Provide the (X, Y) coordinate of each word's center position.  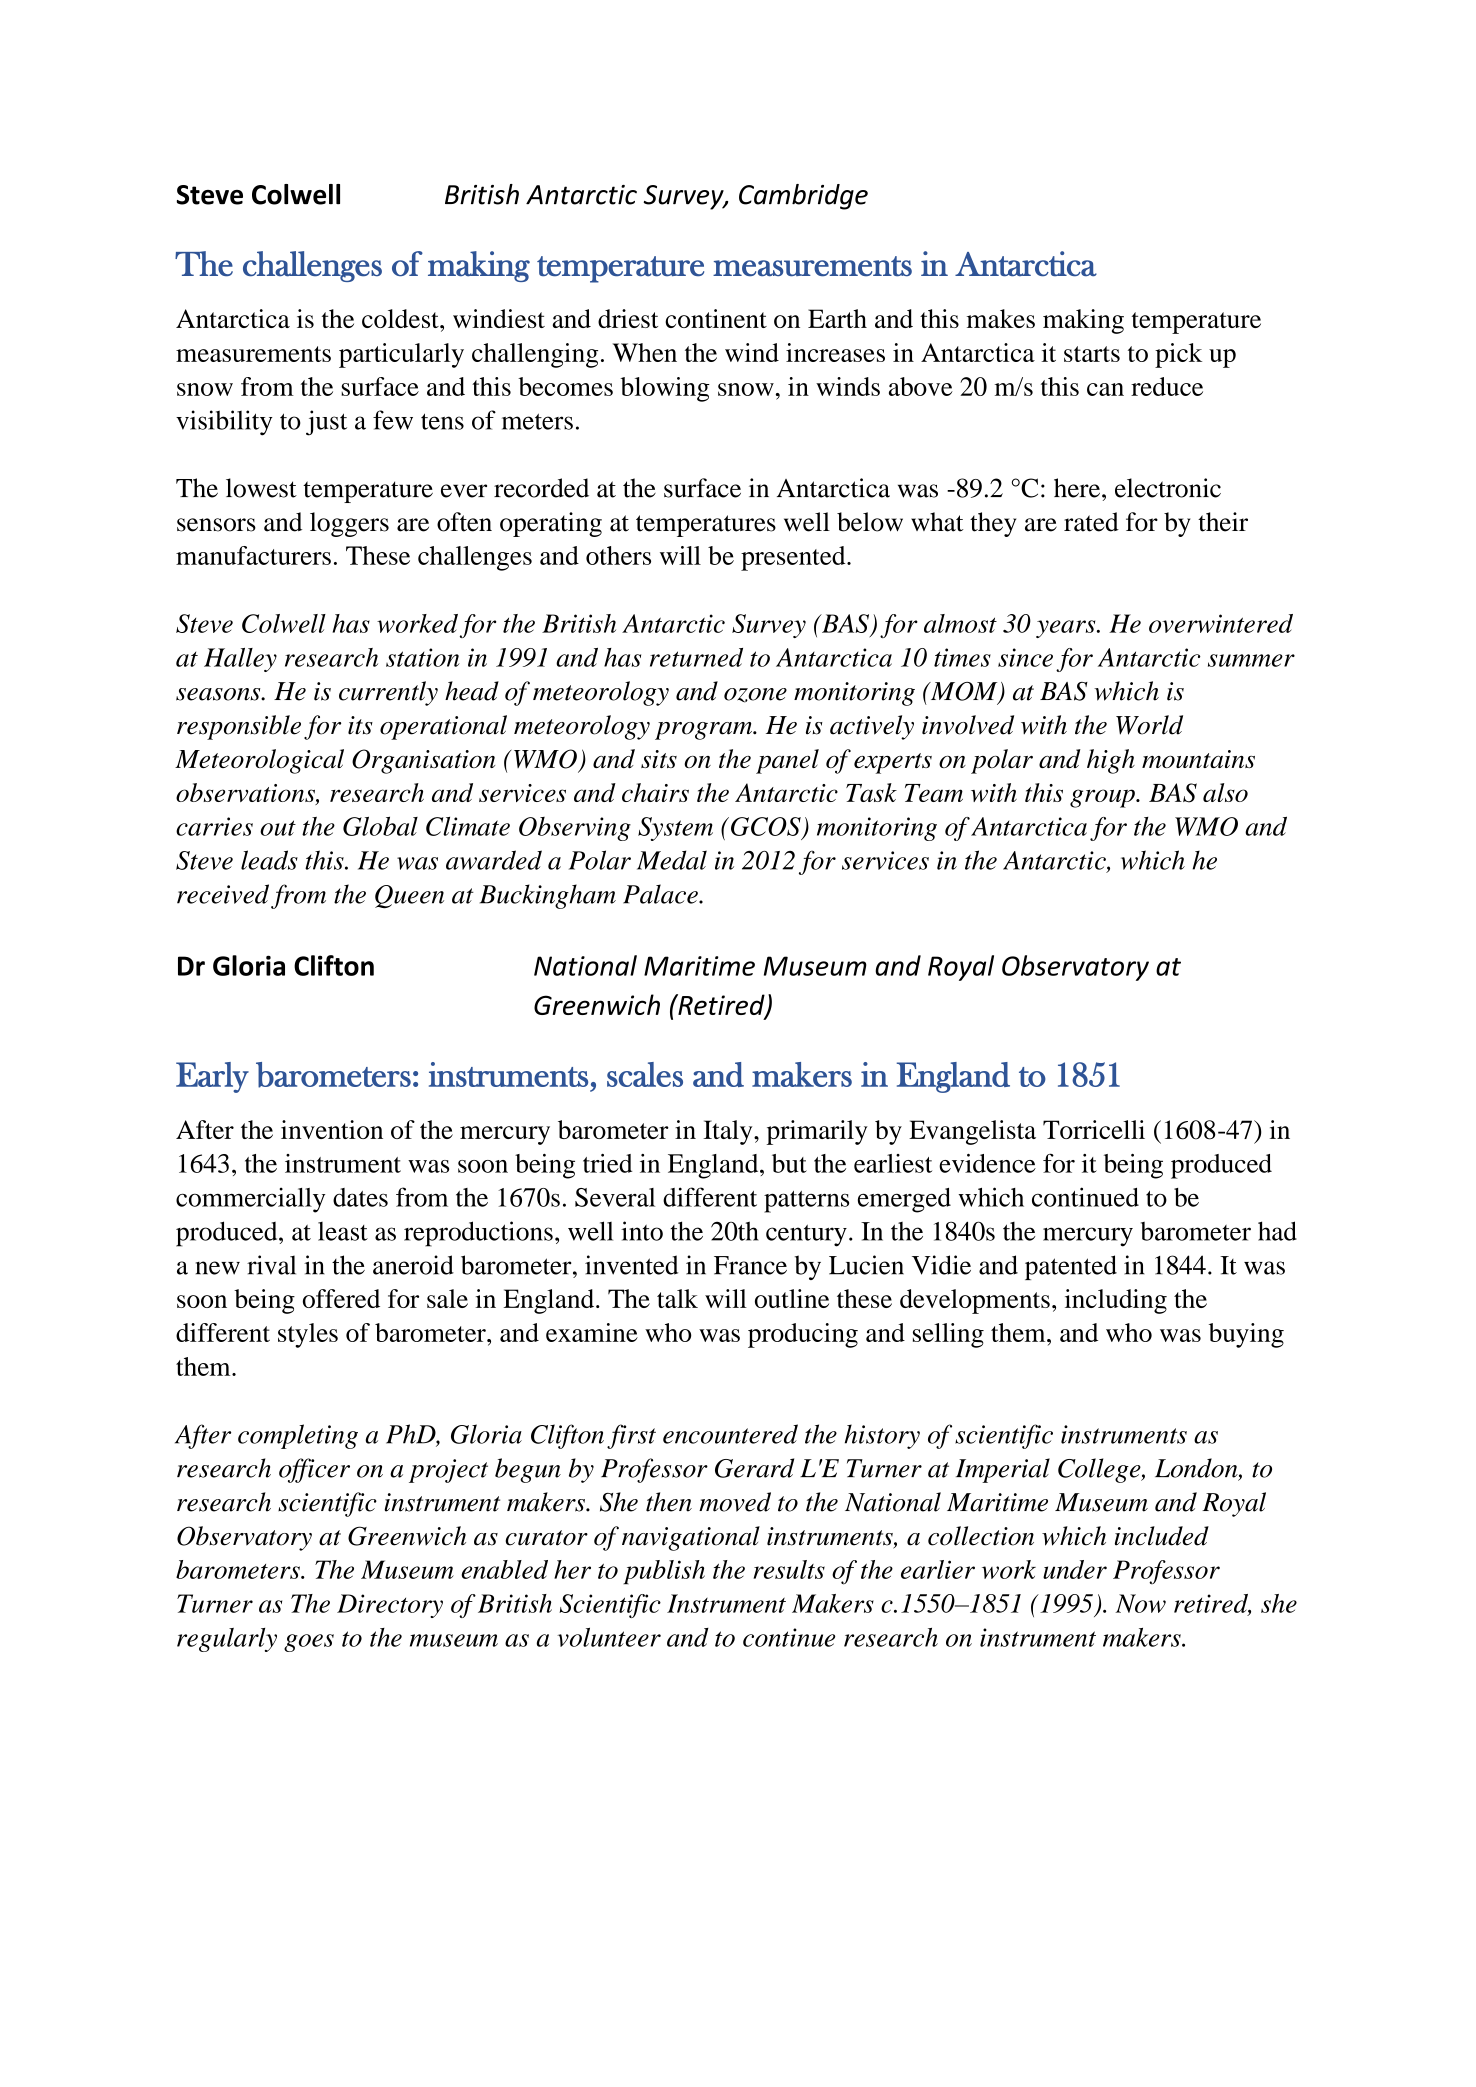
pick (1178, 355)
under (1075, 1569)
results (789, 1569)
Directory (390, 1606)
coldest (401, 318)
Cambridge (803, 197)
